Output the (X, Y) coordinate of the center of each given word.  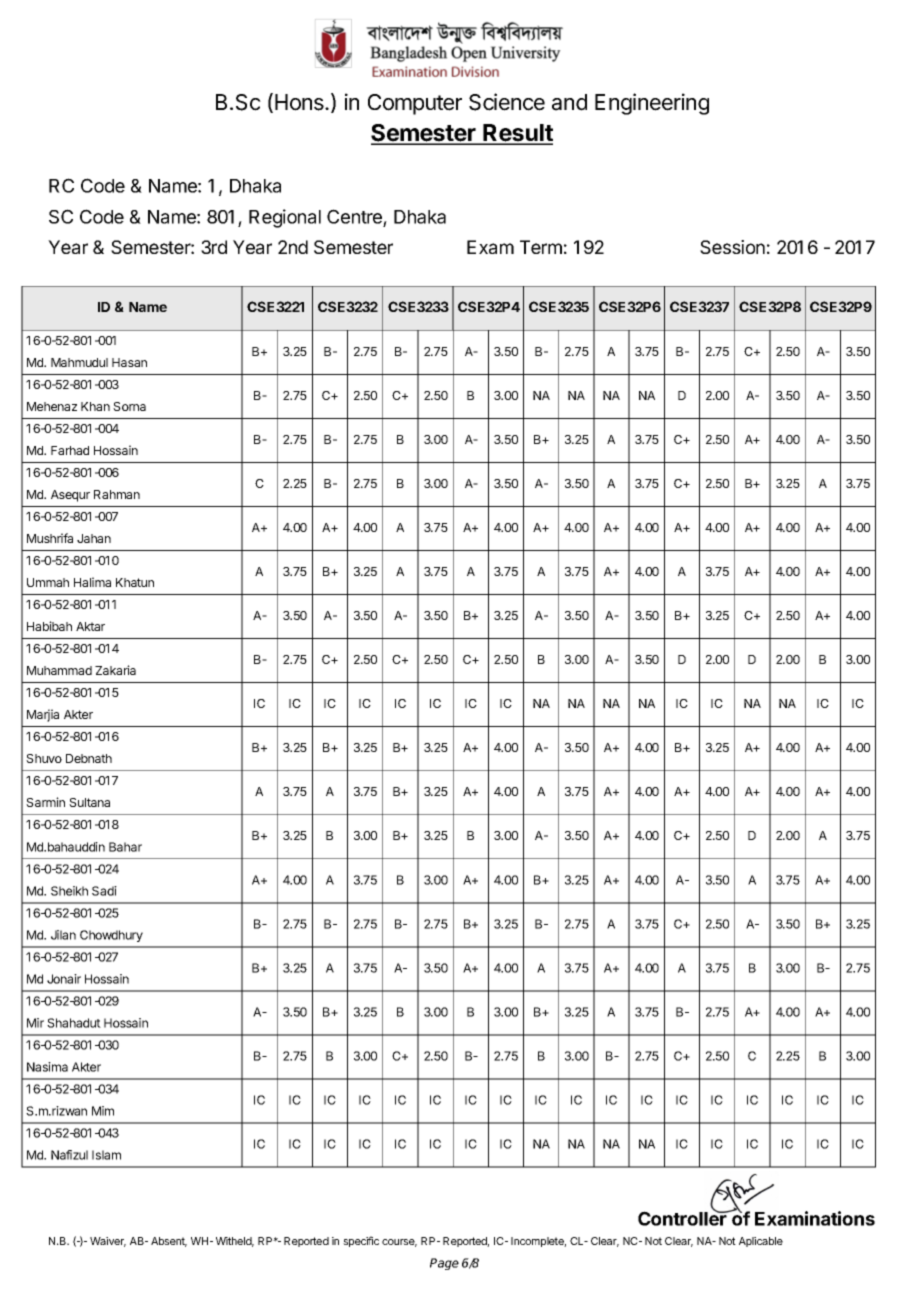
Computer (415, 104)
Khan (95, 406)
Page (444, 1264)
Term (541, 247)
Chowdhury (111, 936)
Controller (683, 1217)
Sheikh (69, 891)
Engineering (652, 104)
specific (361, 1241)
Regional (285, 218)
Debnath (89, 758)
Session (732, 247)
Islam (106, 1155)
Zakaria (115, 670)
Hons (300, 102)
